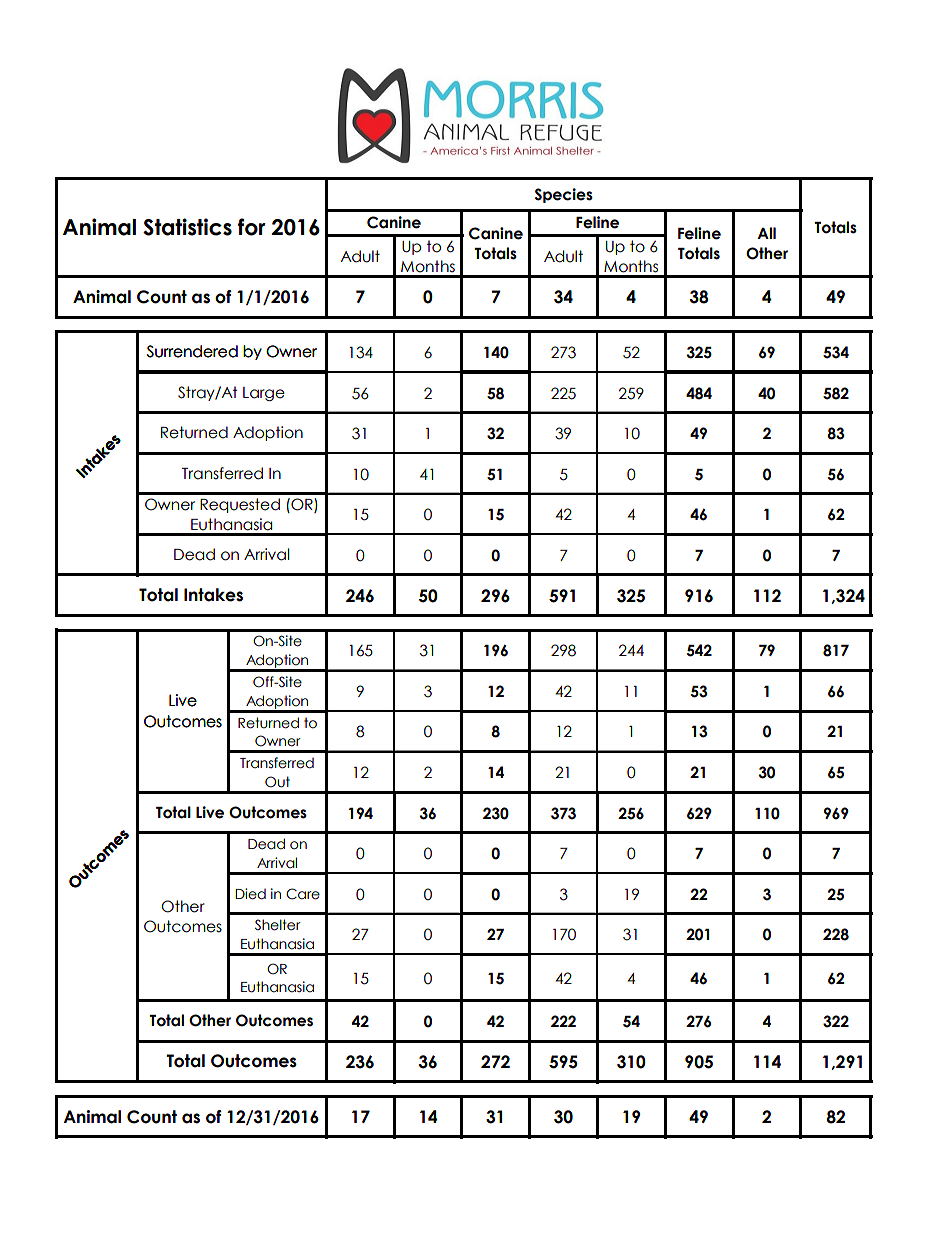 This screenshot has width=952, height=1233. What do you see at coordinates (303, 894) in the screenshot?
I see `Care` at bounding box center [303, 894].
